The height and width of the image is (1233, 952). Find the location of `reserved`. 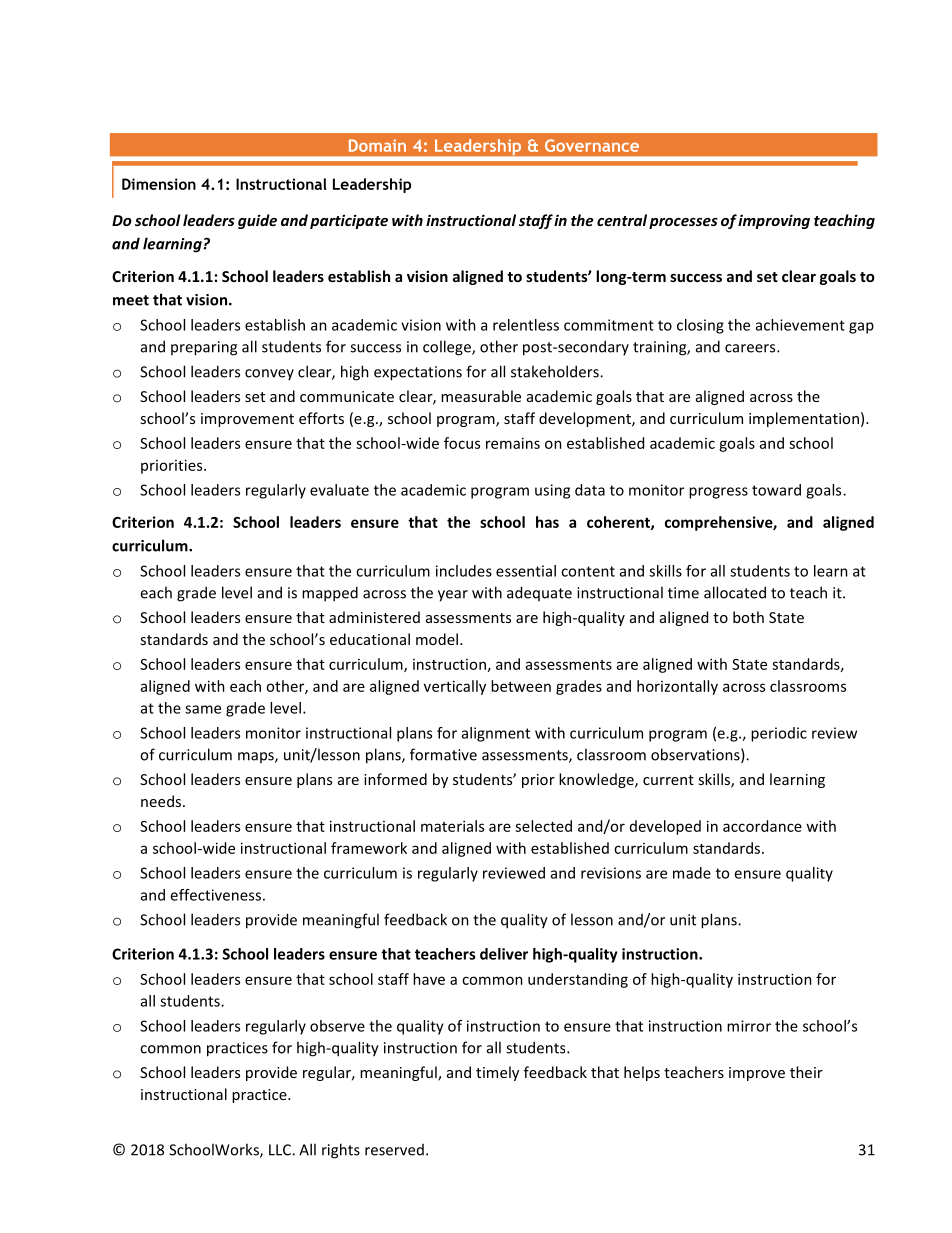

reserved is located at coordinates (394, 1150).
